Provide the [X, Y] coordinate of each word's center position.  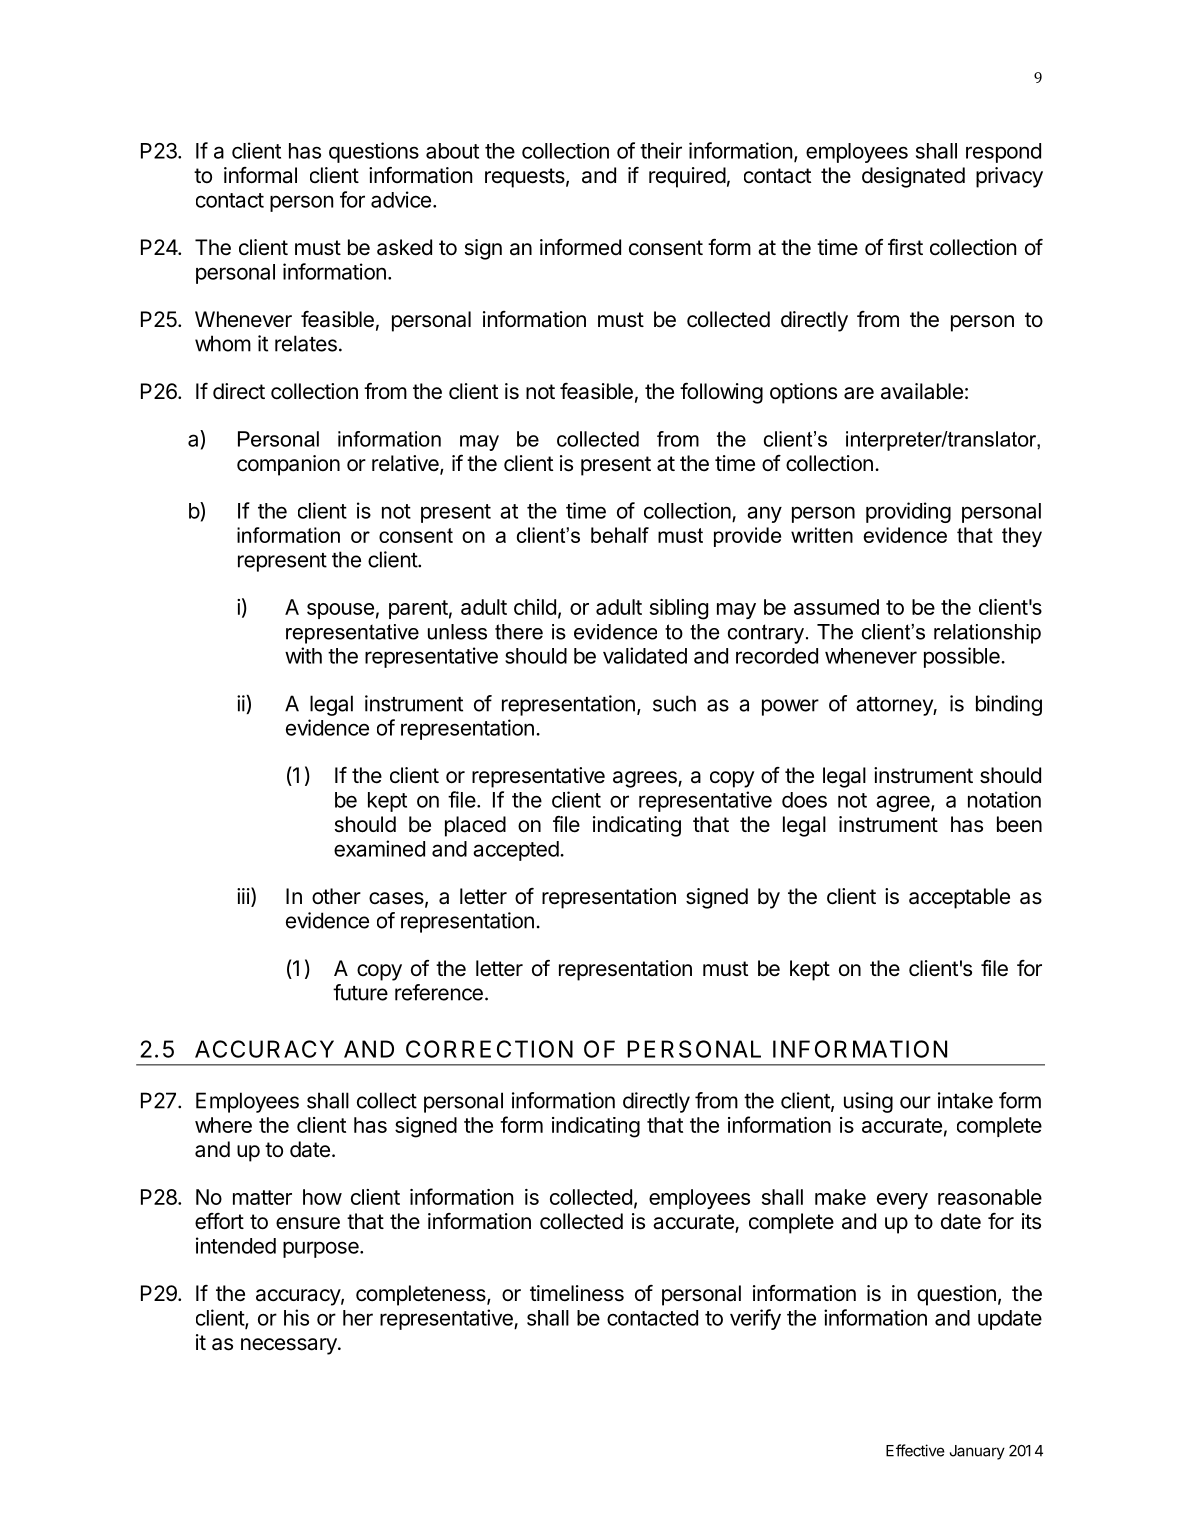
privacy [1009, 177]
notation [1004, 799]
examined [379, 848]
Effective [915, 1450]
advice [401, 199]
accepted [516, 851]
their [661, 150]
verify [755, 1319]
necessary [290, 1346]
